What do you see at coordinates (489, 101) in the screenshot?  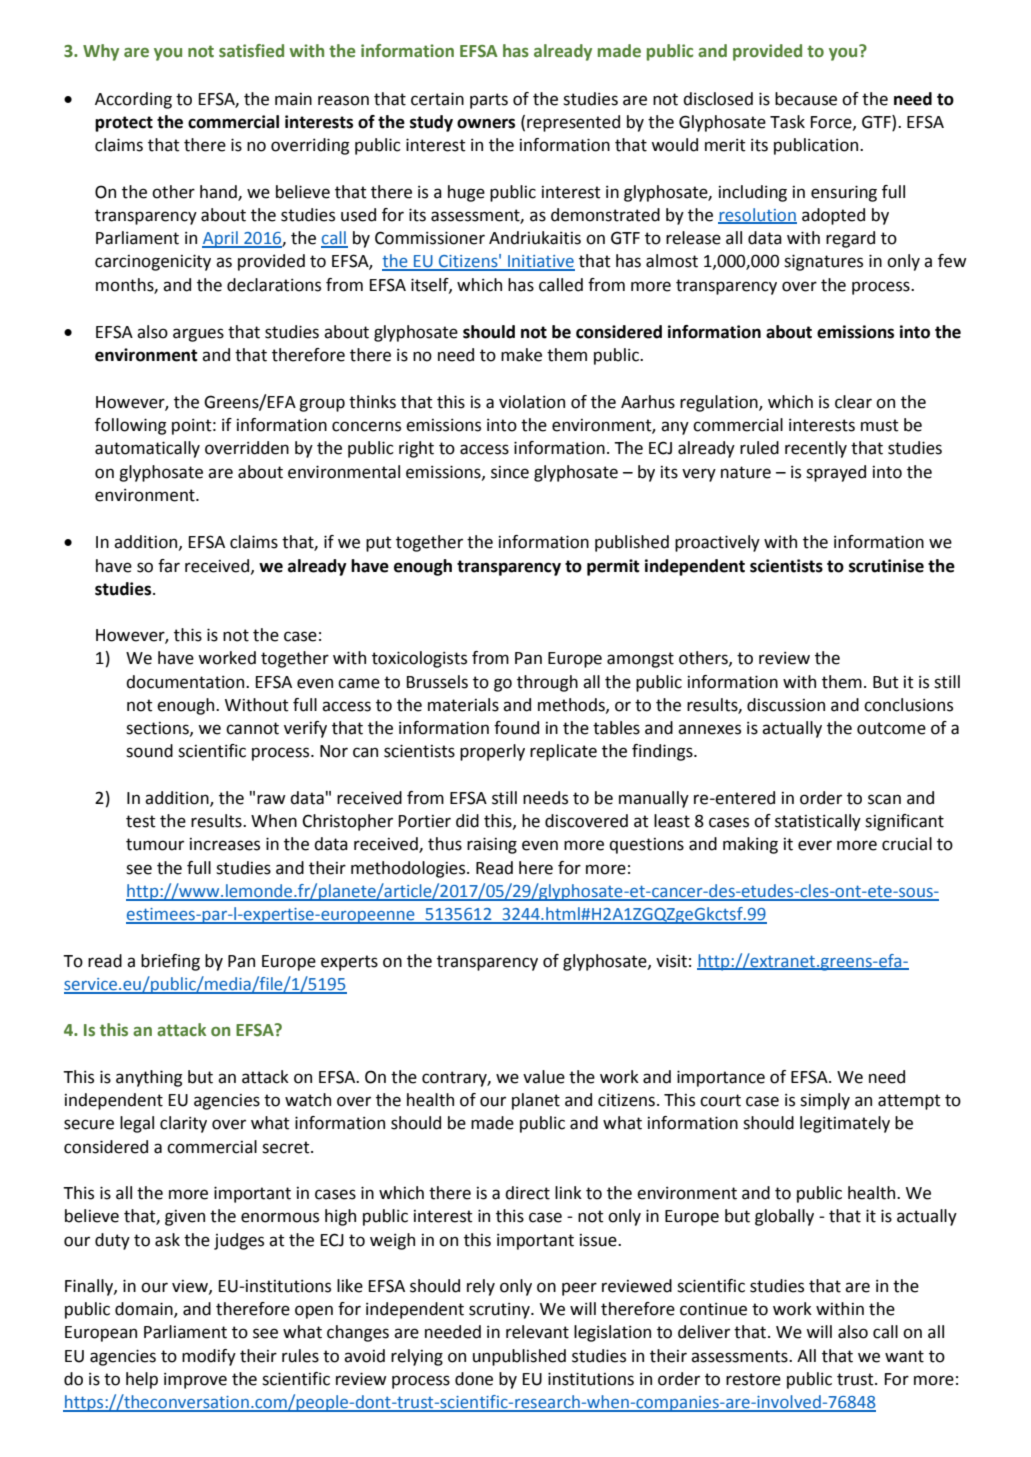 I see `parts` at bounding box center [489, 101].
